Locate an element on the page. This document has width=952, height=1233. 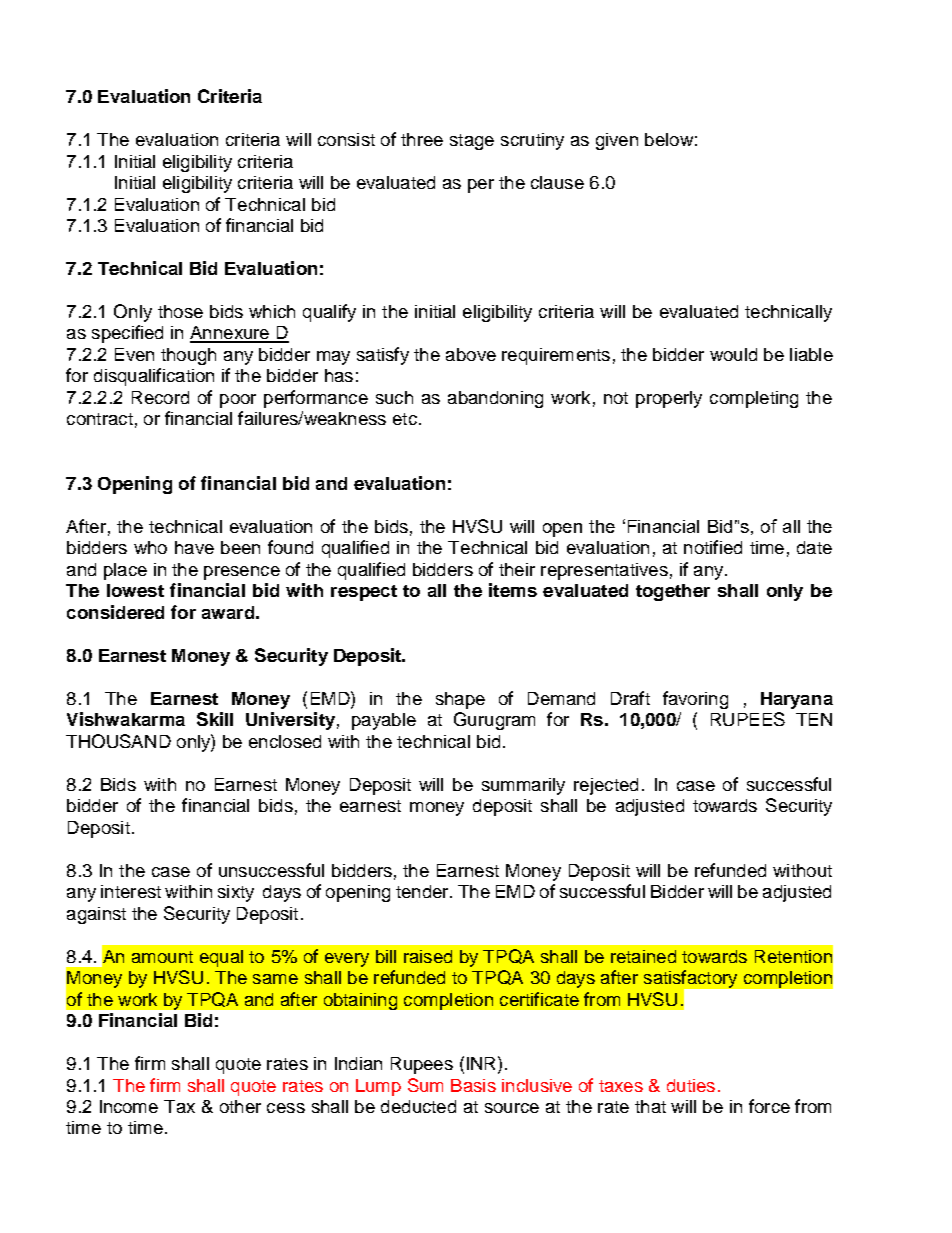
THOUSAND is located at coordinates (118, 741).
